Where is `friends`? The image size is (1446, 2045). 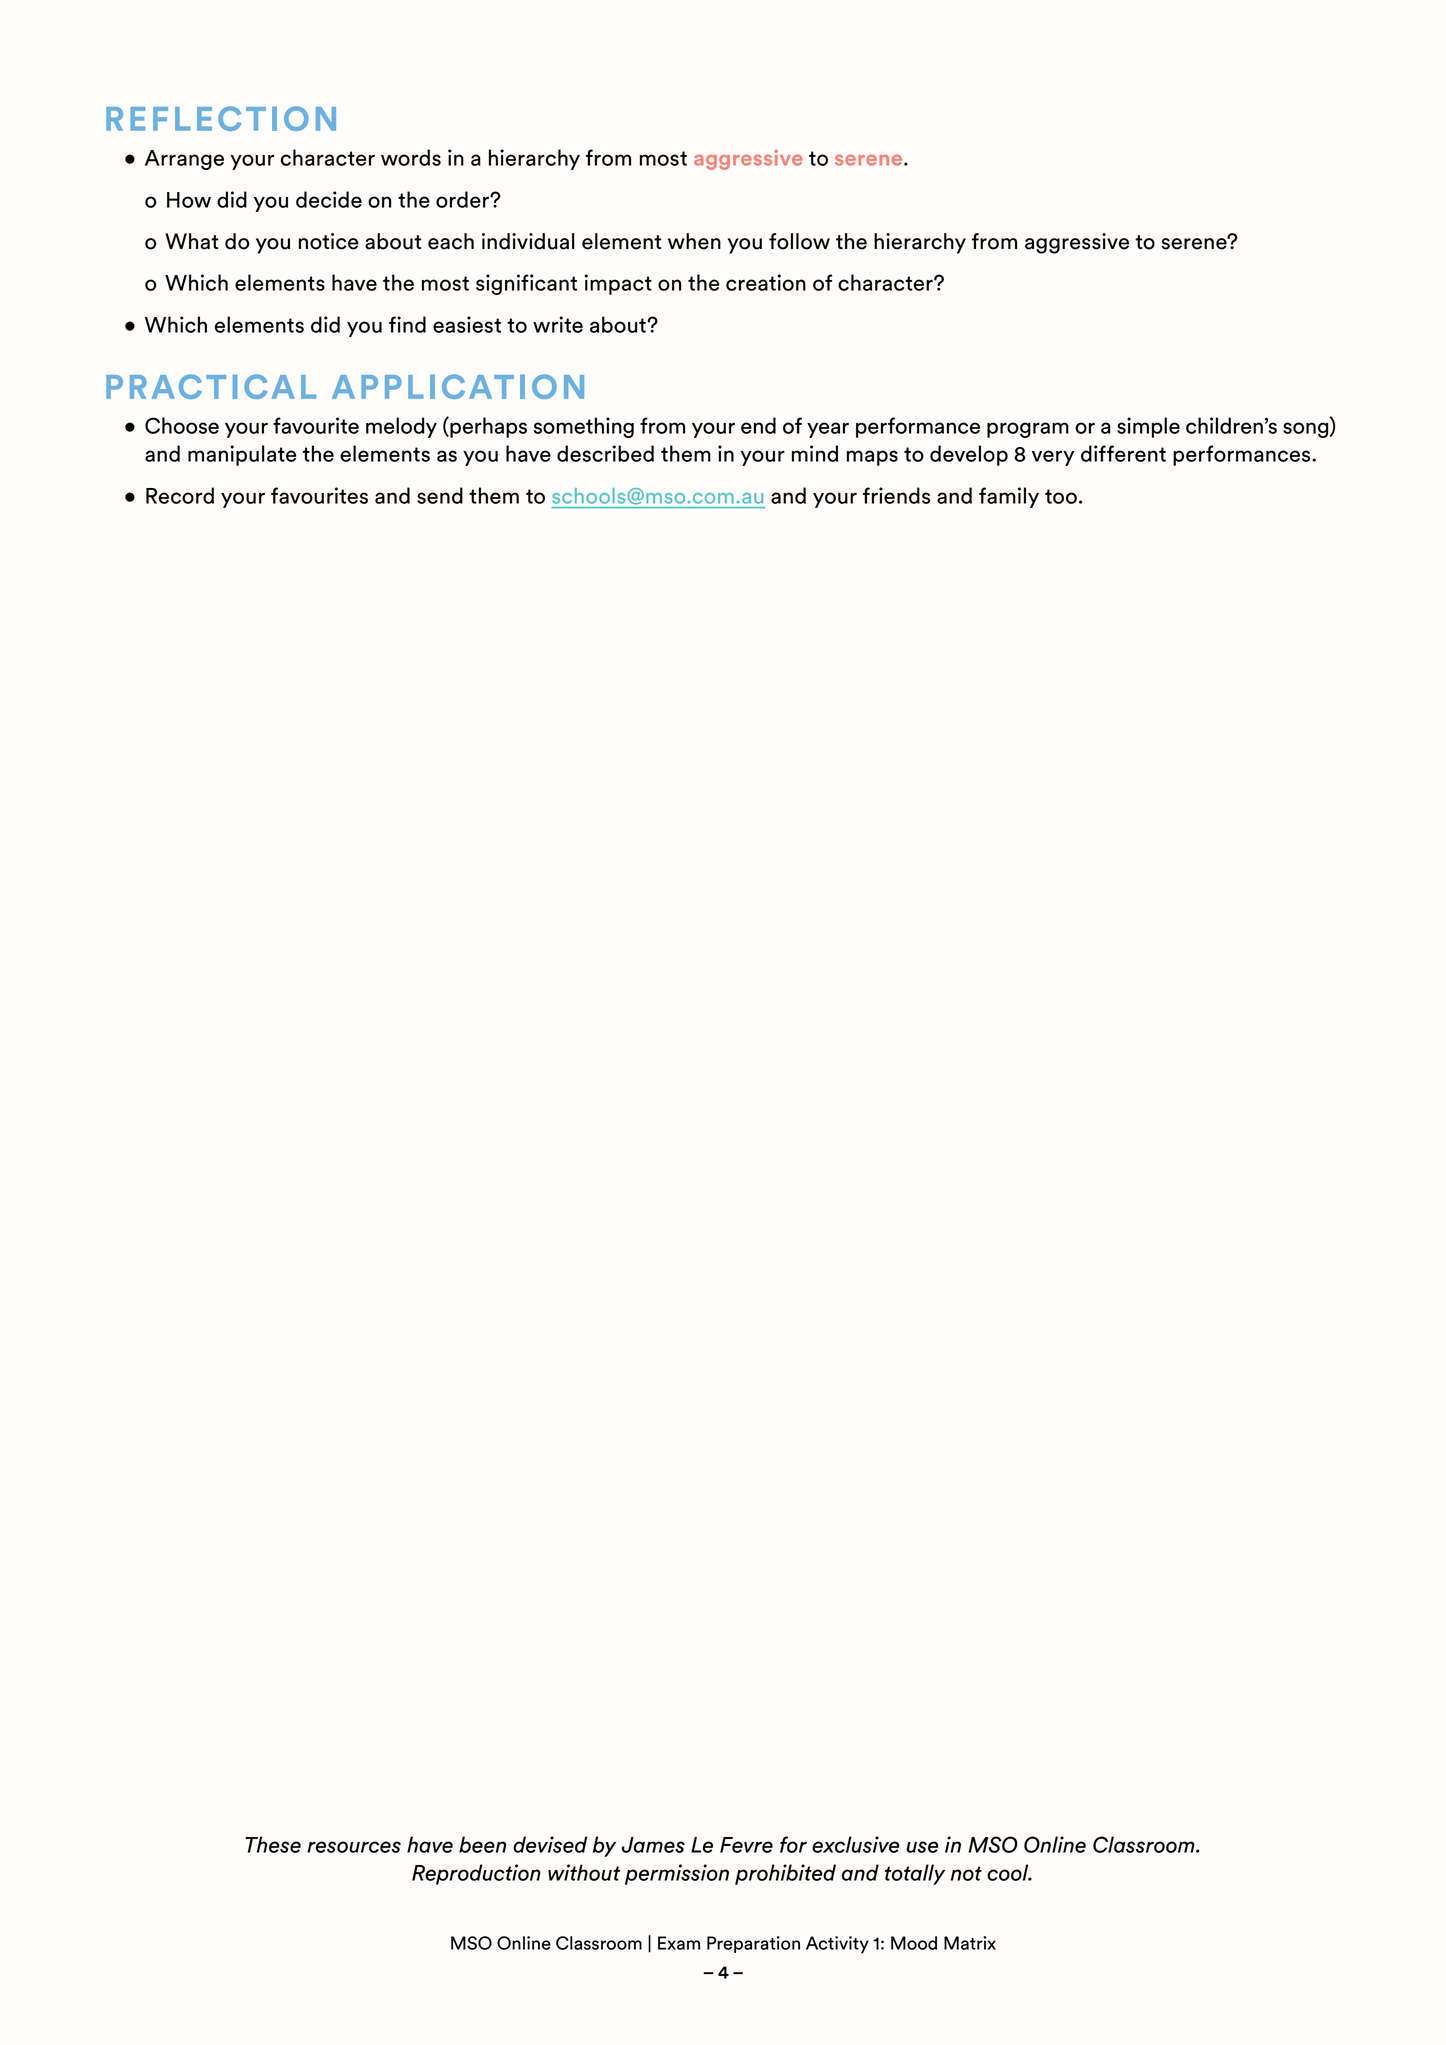
friends is located at coordinates (896, 495).
